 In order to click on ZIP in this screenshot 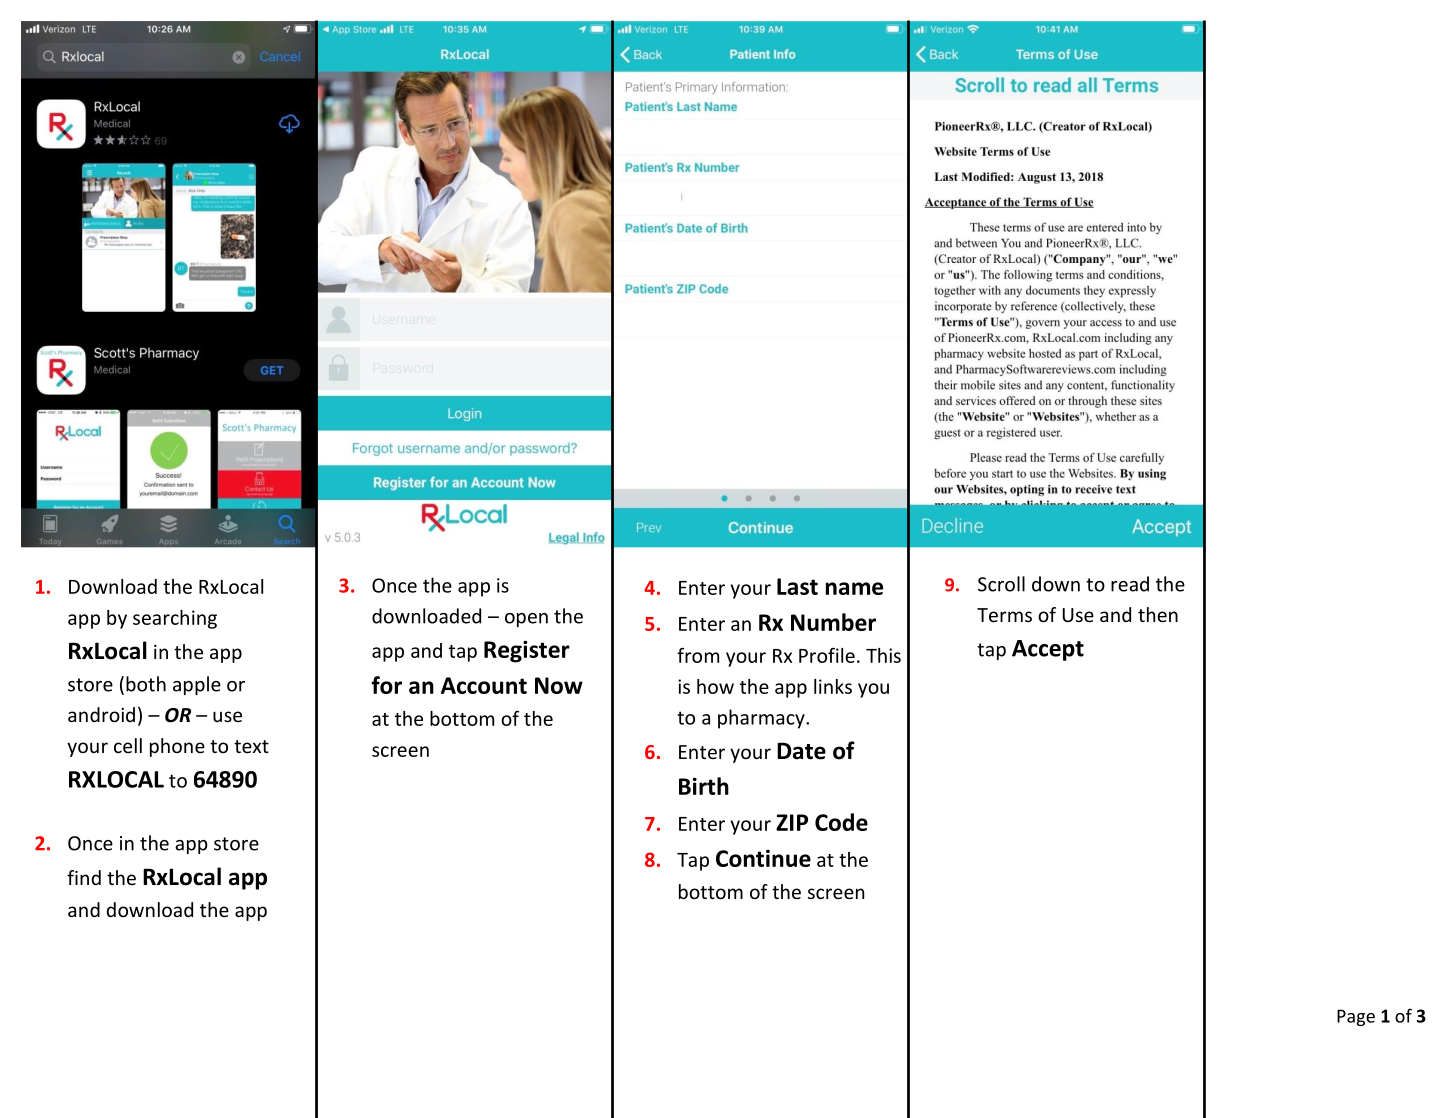, I will do `click(792, 822)`.
